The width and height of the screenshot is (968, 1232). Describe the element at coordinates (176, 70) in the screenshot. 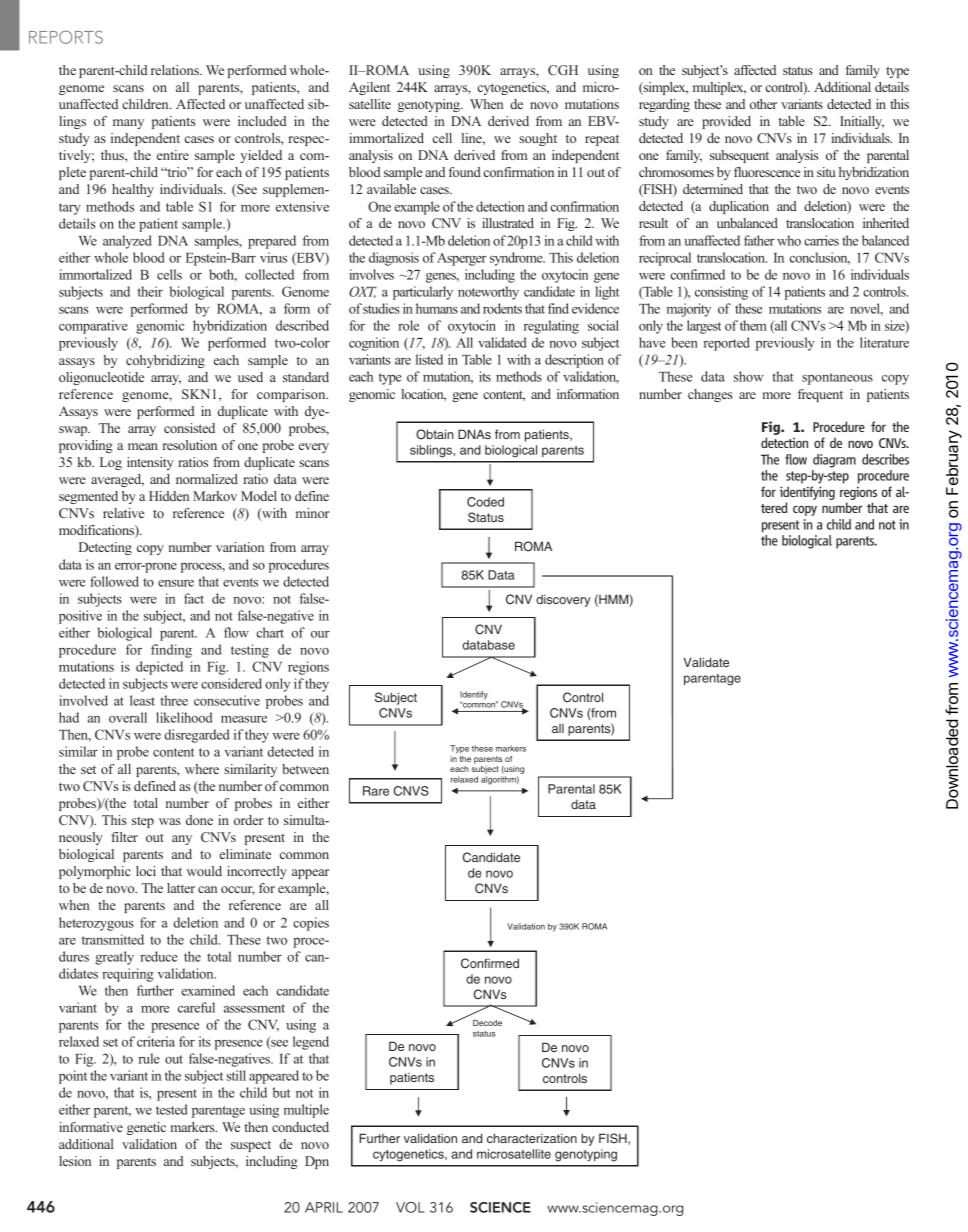

I see `relations` at that location.
